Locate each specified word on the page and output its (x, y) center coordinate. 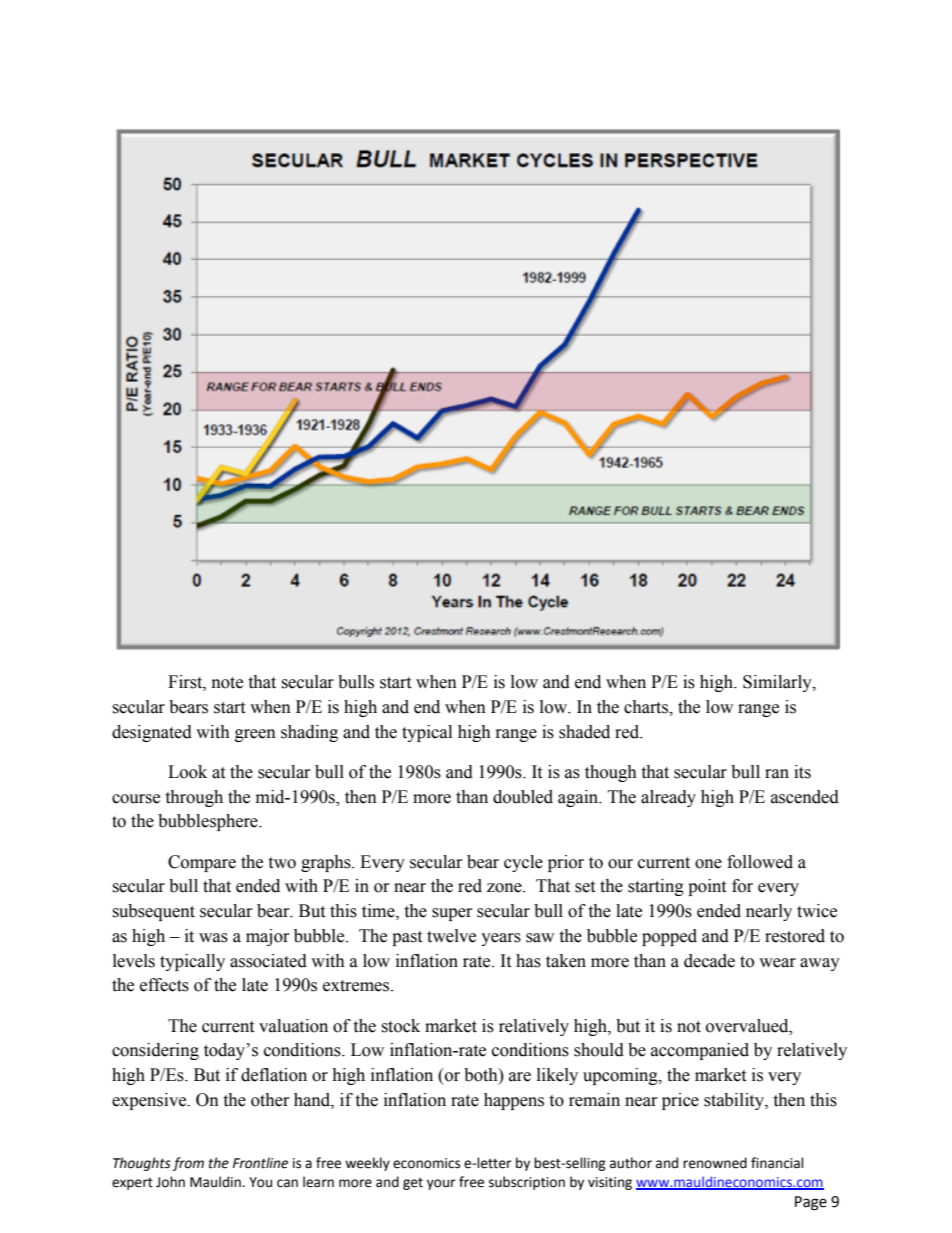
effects (164, 985)
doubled (523, 797)
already (668, 798)
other (270, 1100)
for (742, 886)
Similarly (778, 683)
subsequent (153, 912)
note (227, 683)
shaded (584, 732)
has (528, 961)
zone (505, 888)
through (194, 798)
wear (777, 963)
